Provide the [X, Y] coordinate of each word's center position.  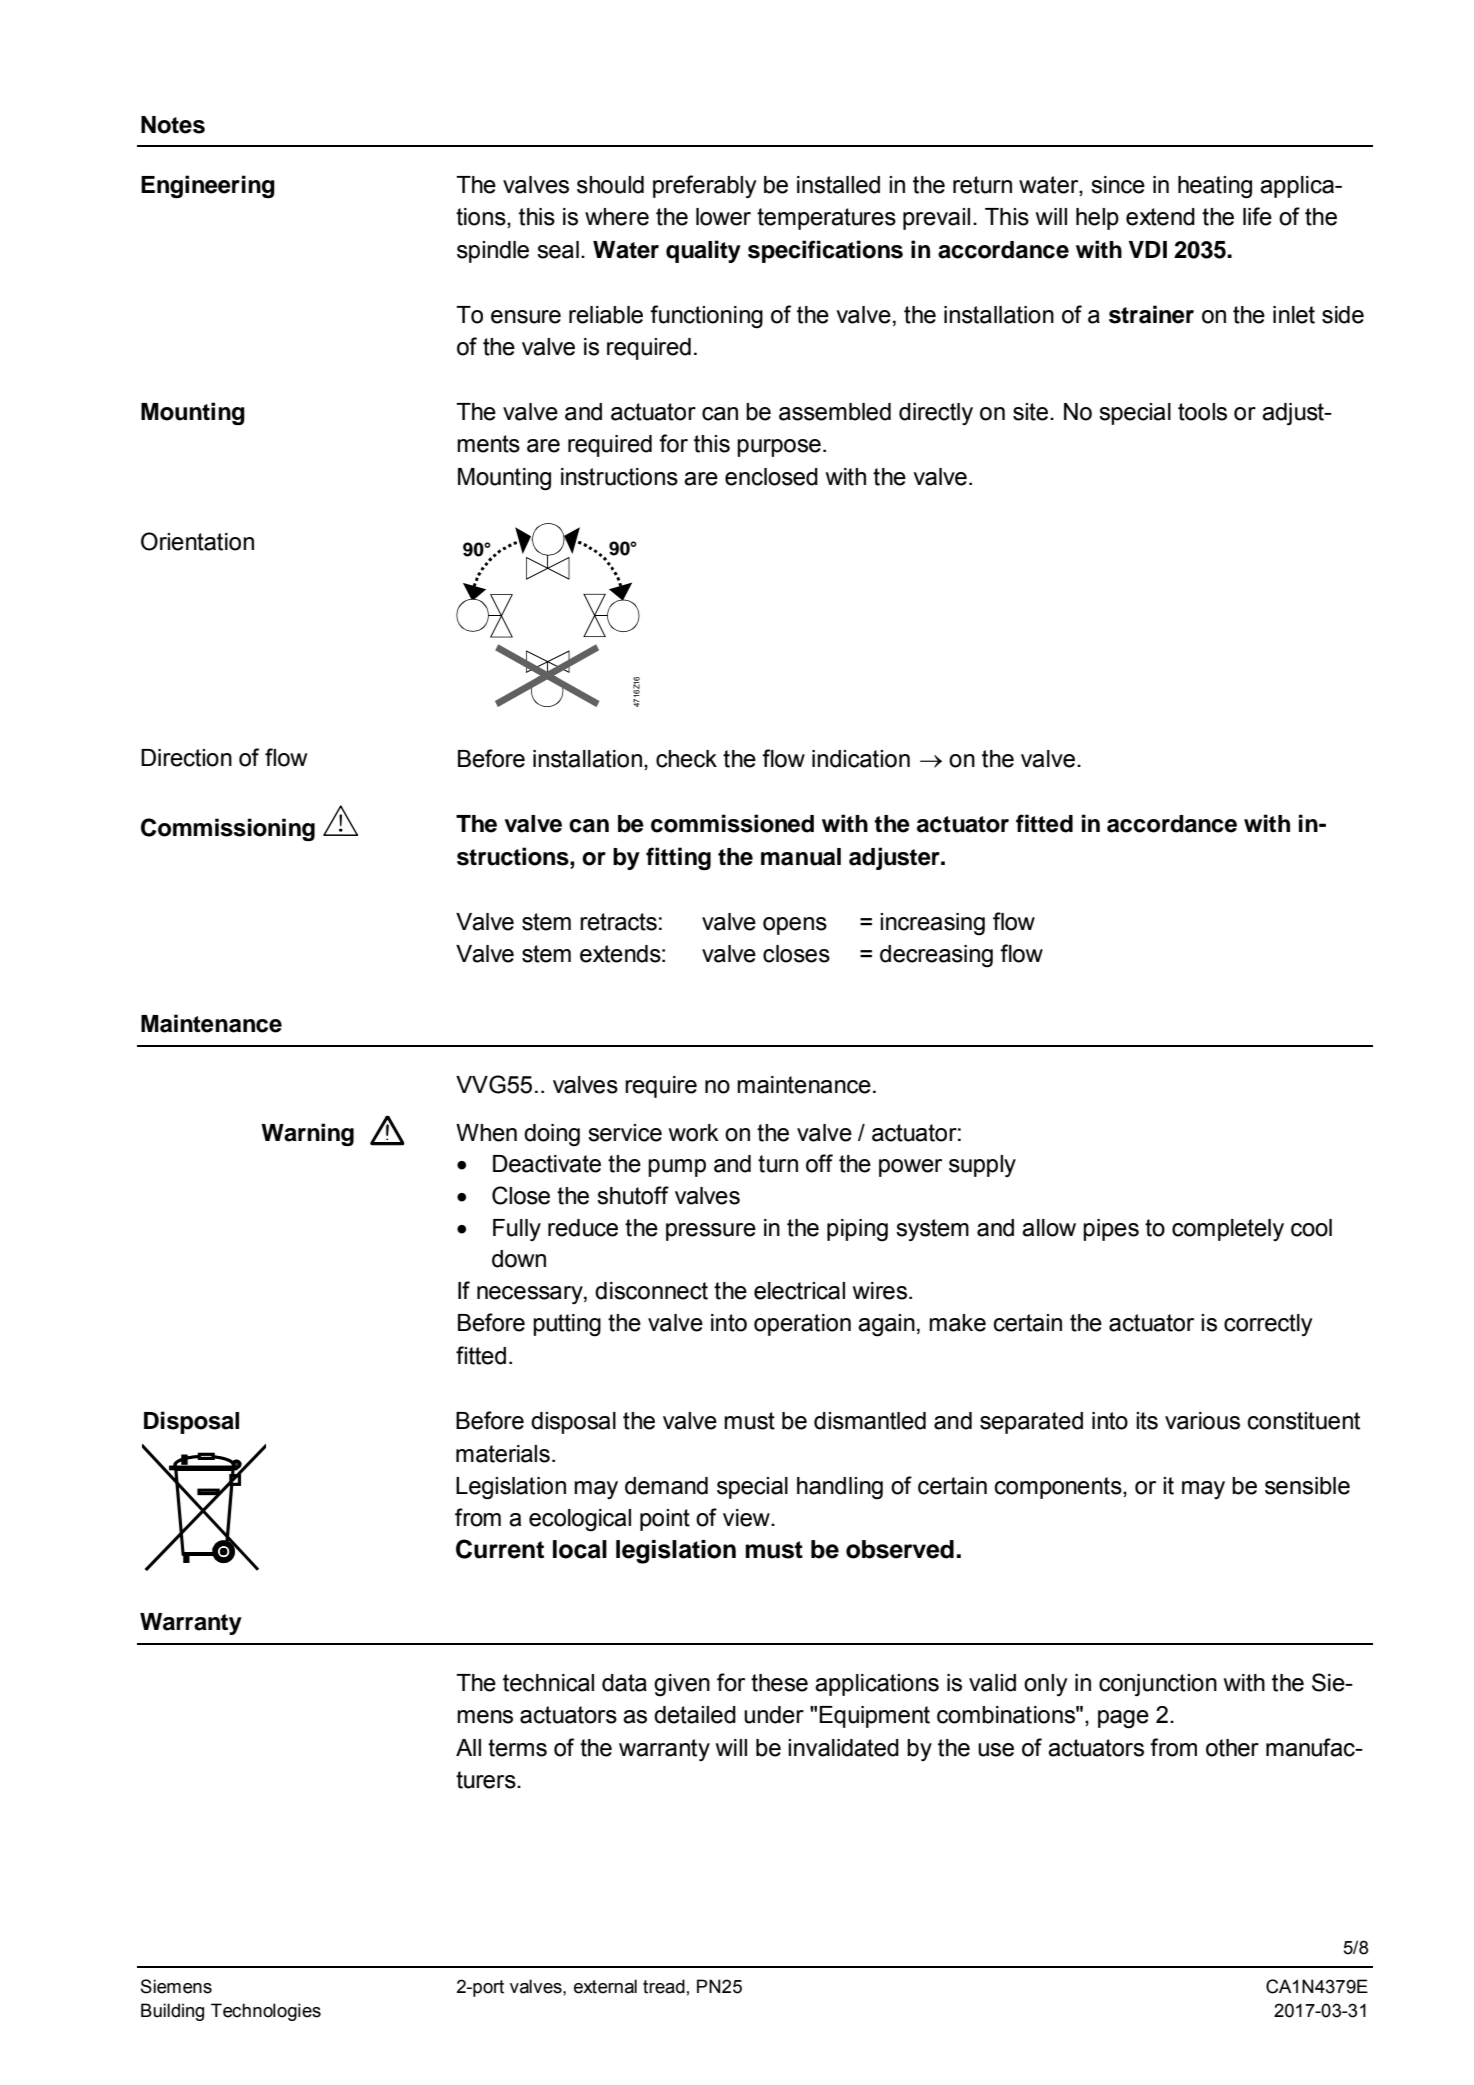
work [694, 1133]
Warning [307, 1134]
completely [1228, 1230]
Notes [173, 125]
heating [1215, 187]
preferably [704, 186]
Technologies [266, 2012]
